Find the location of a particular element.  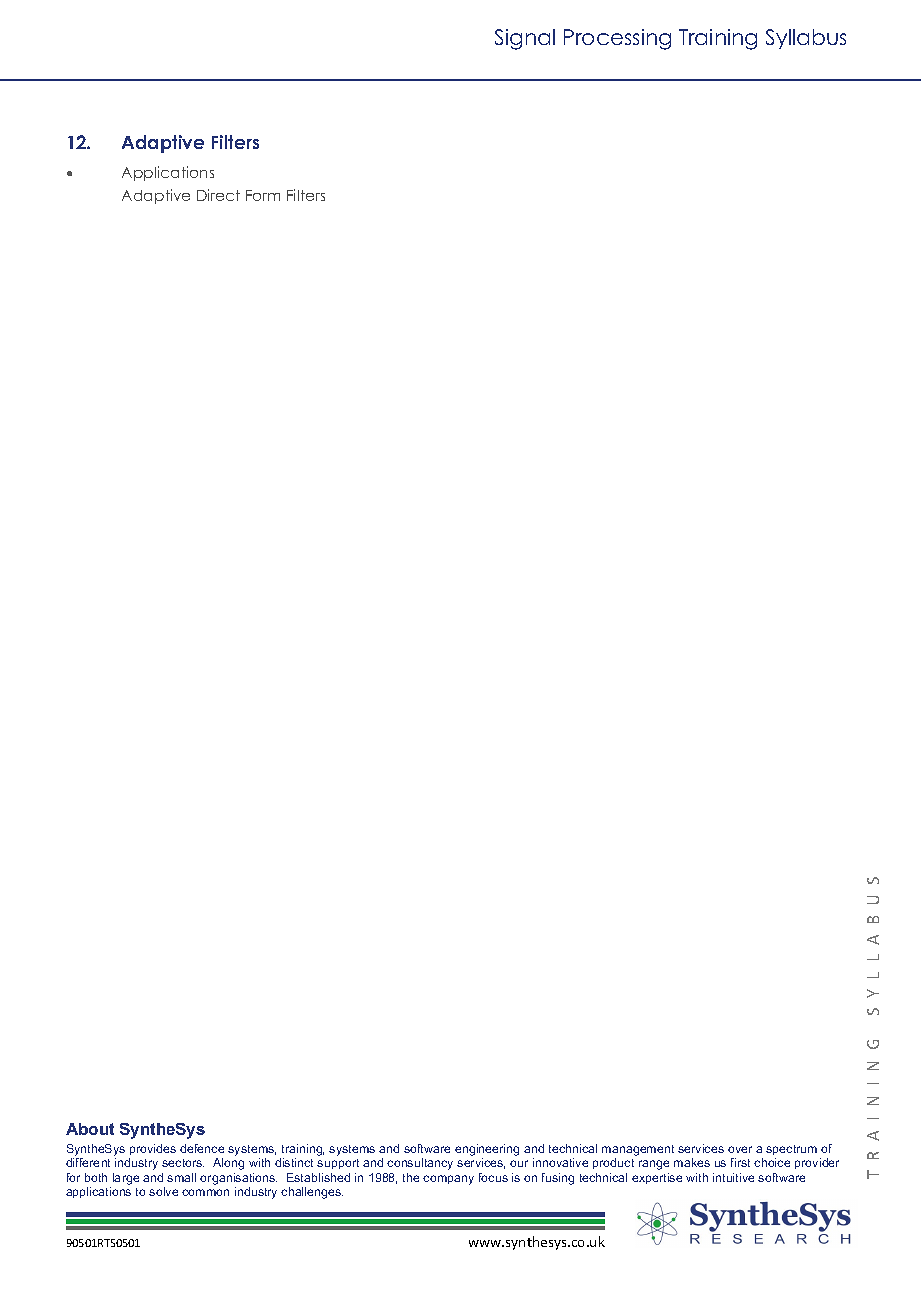

sectors is located at coordinates (183, 1163).
